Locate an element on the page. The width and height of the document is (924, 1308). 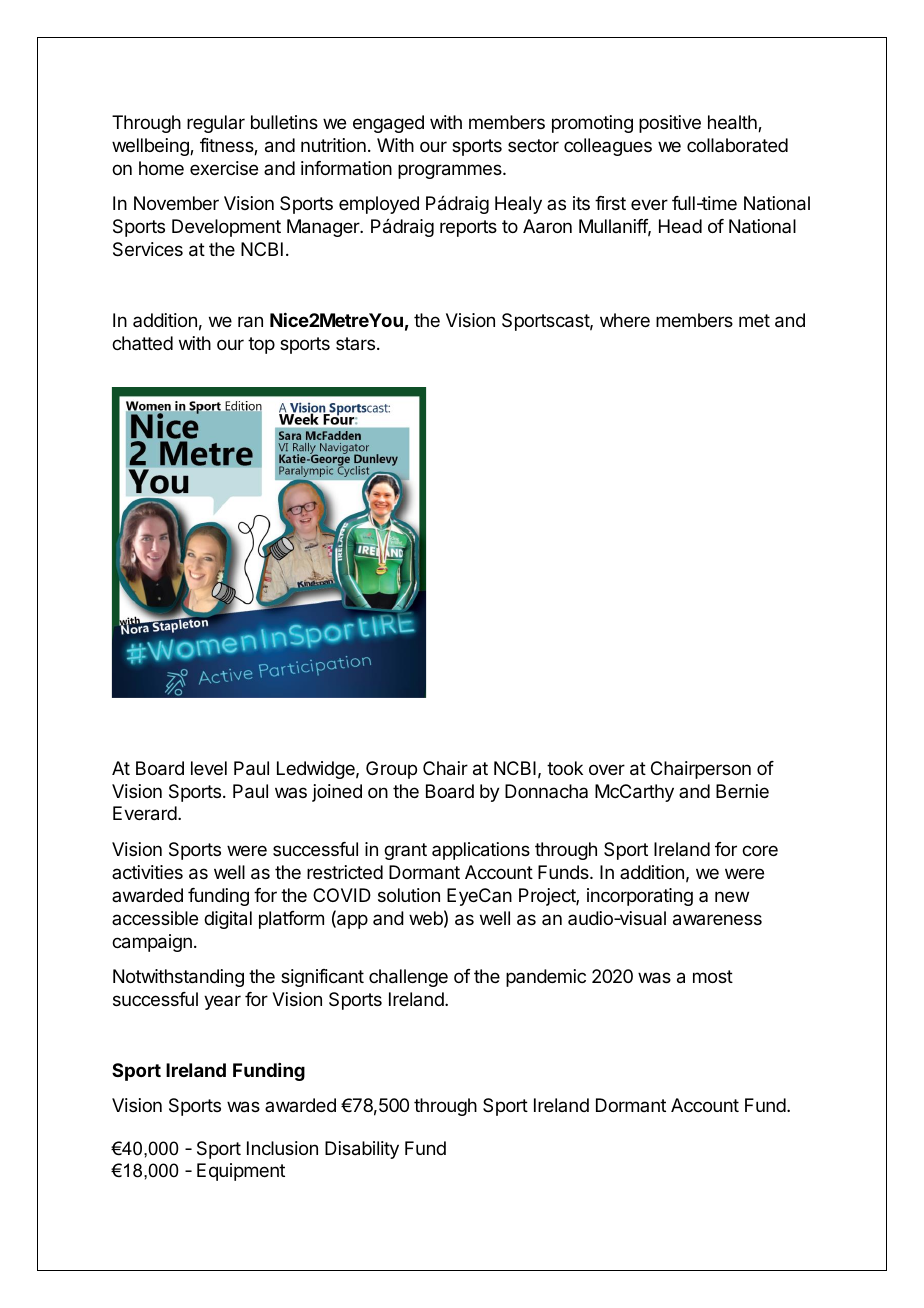
positive is located at coordinates (670, 124).
